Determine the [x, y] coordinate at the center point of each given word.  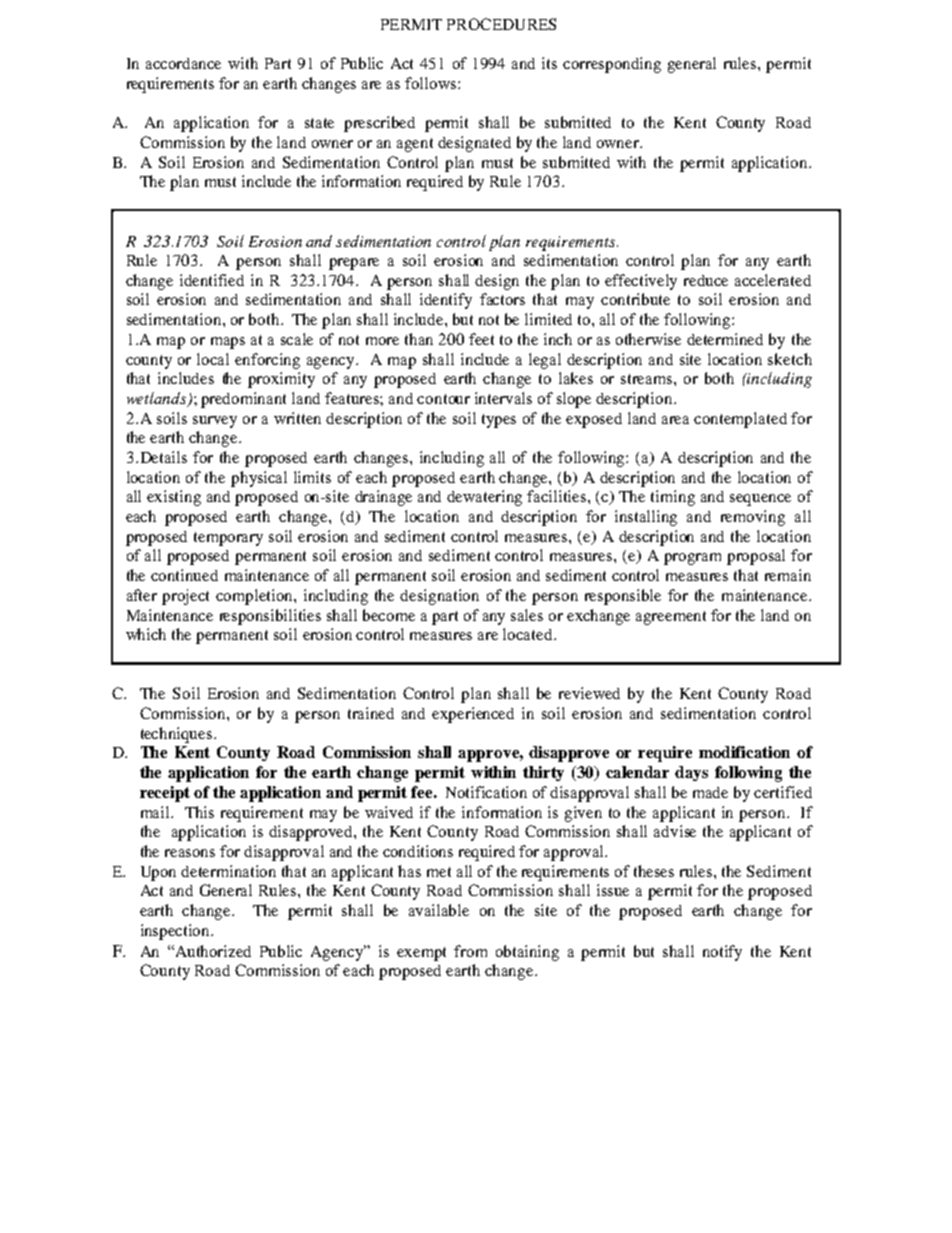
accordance [183, 63]
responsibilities [270, 617]
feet [481, 339]
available [439, 910]
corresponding [612, 65]
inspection [177, 932]
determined [725, 339]
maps [228, 343]
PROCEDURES [501, 24]
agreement [671, 618]
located [529, 634]
